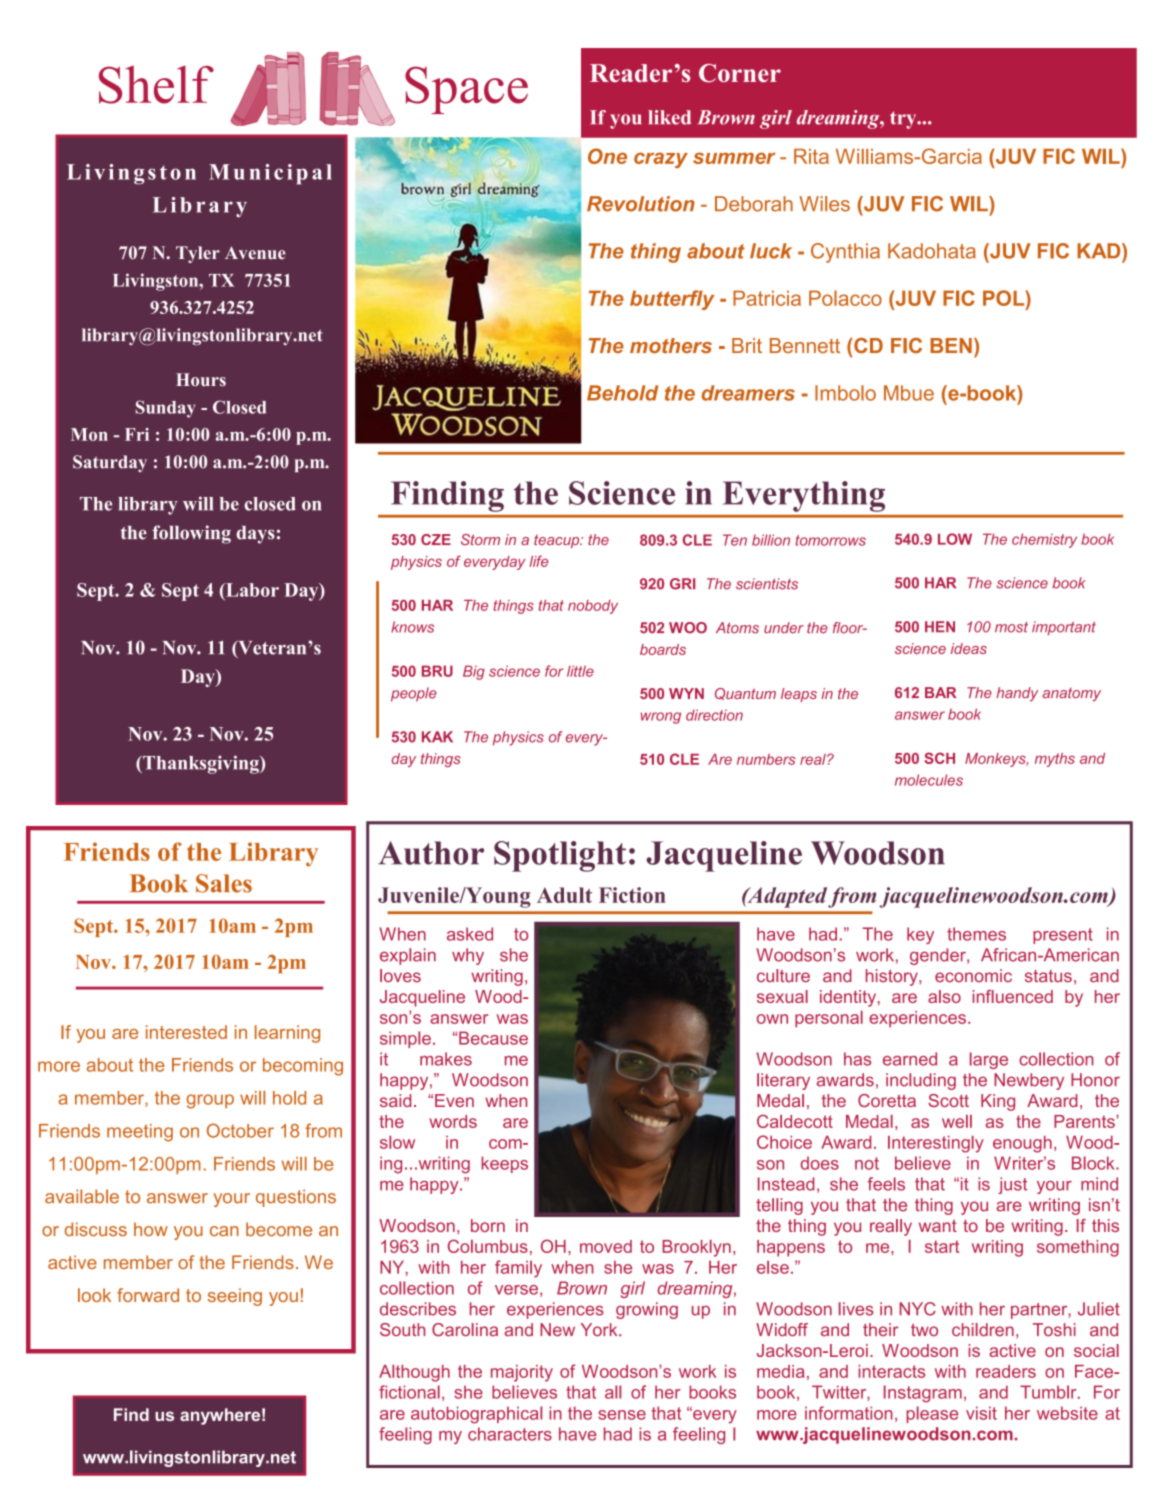  Describe the element at coordinates (661, 718) in the screenshot. I see `wrong` at that location.
